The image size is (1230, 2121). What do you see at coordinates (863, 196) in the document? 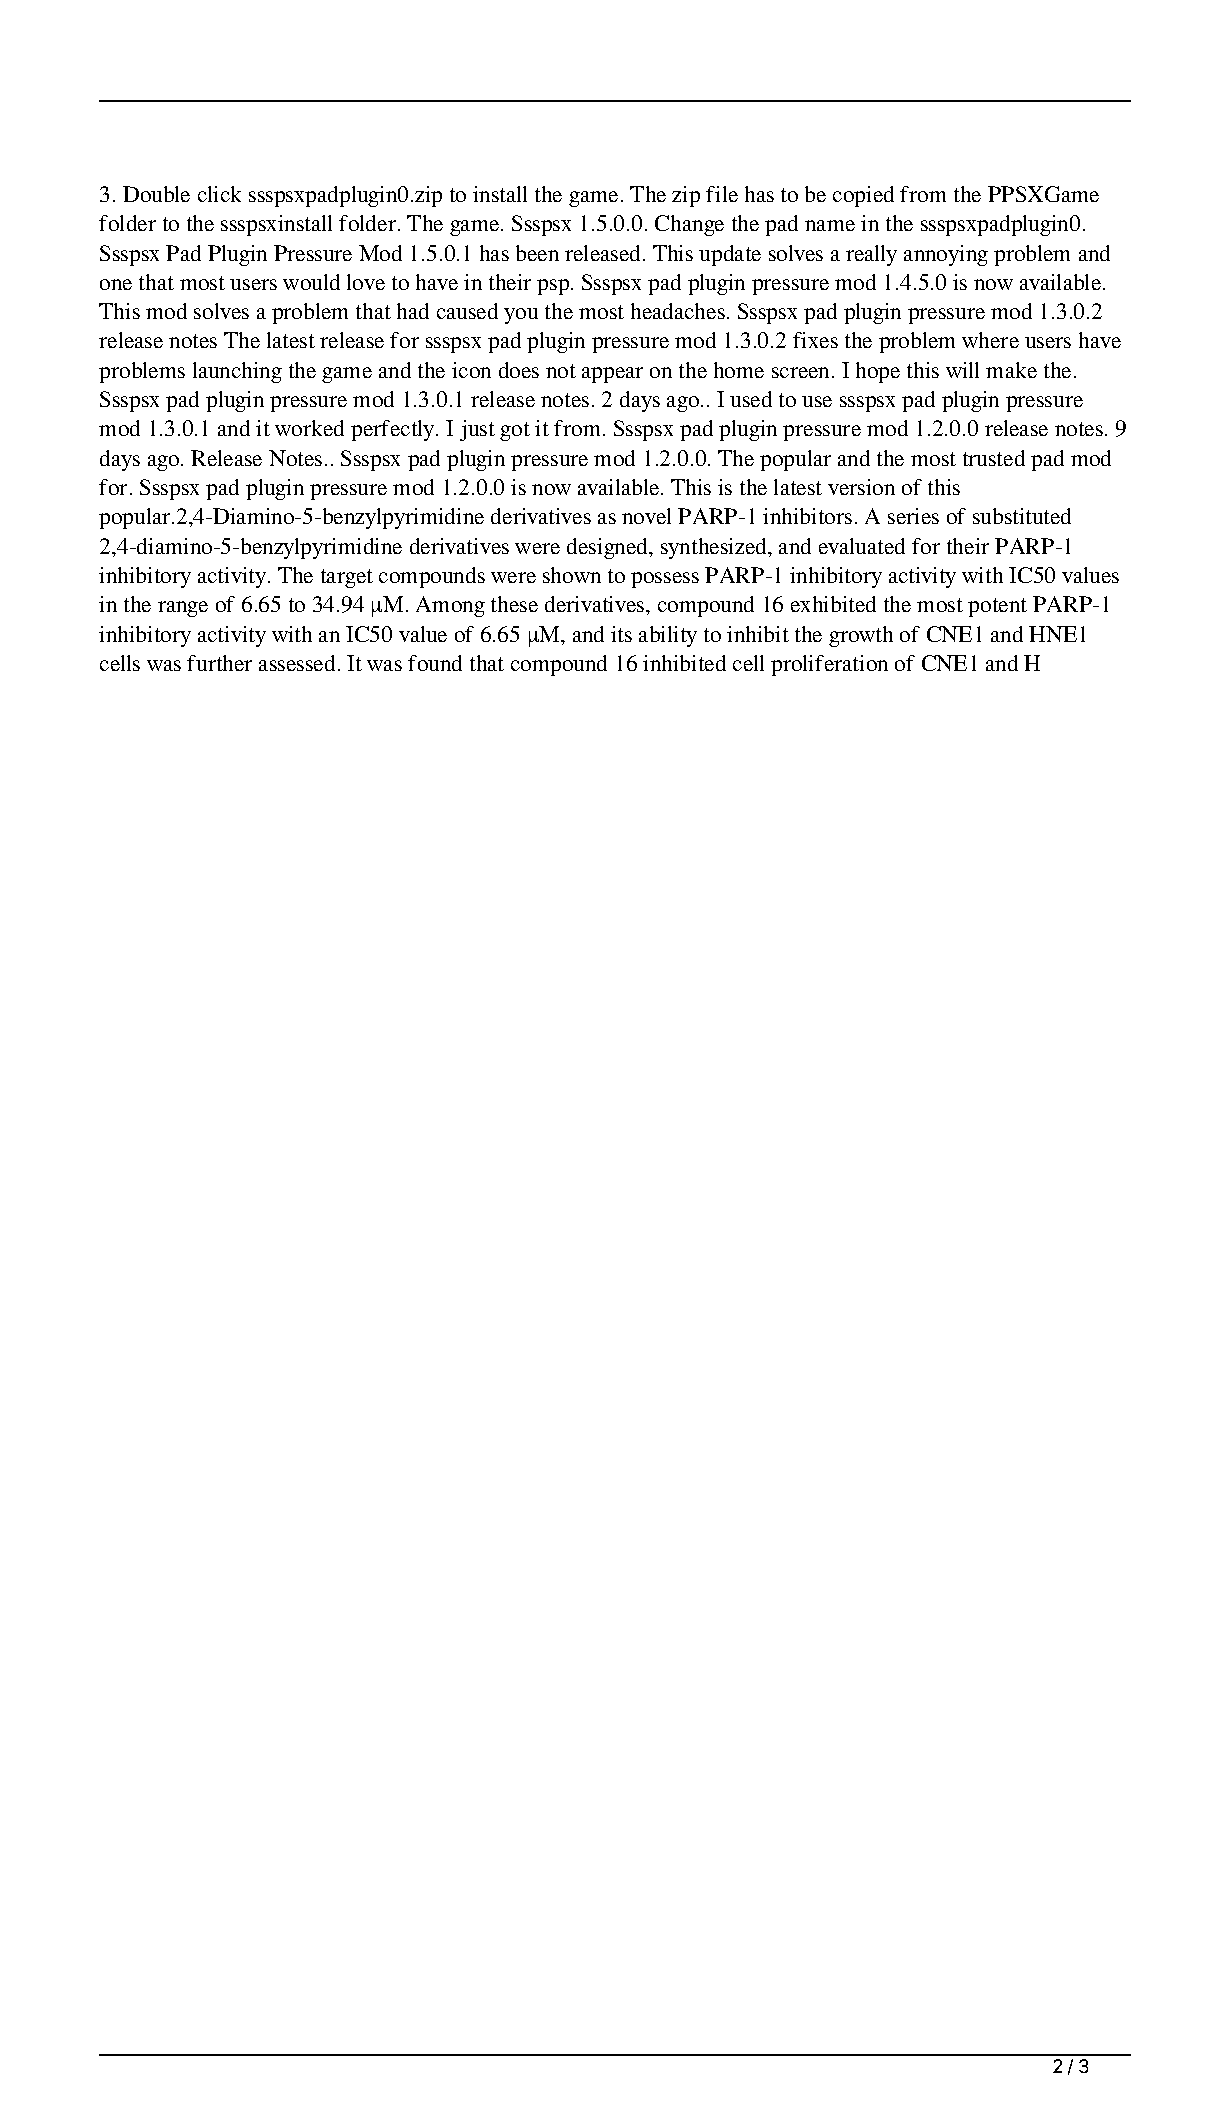
I see `copied` at bounding box center [863, 196].
